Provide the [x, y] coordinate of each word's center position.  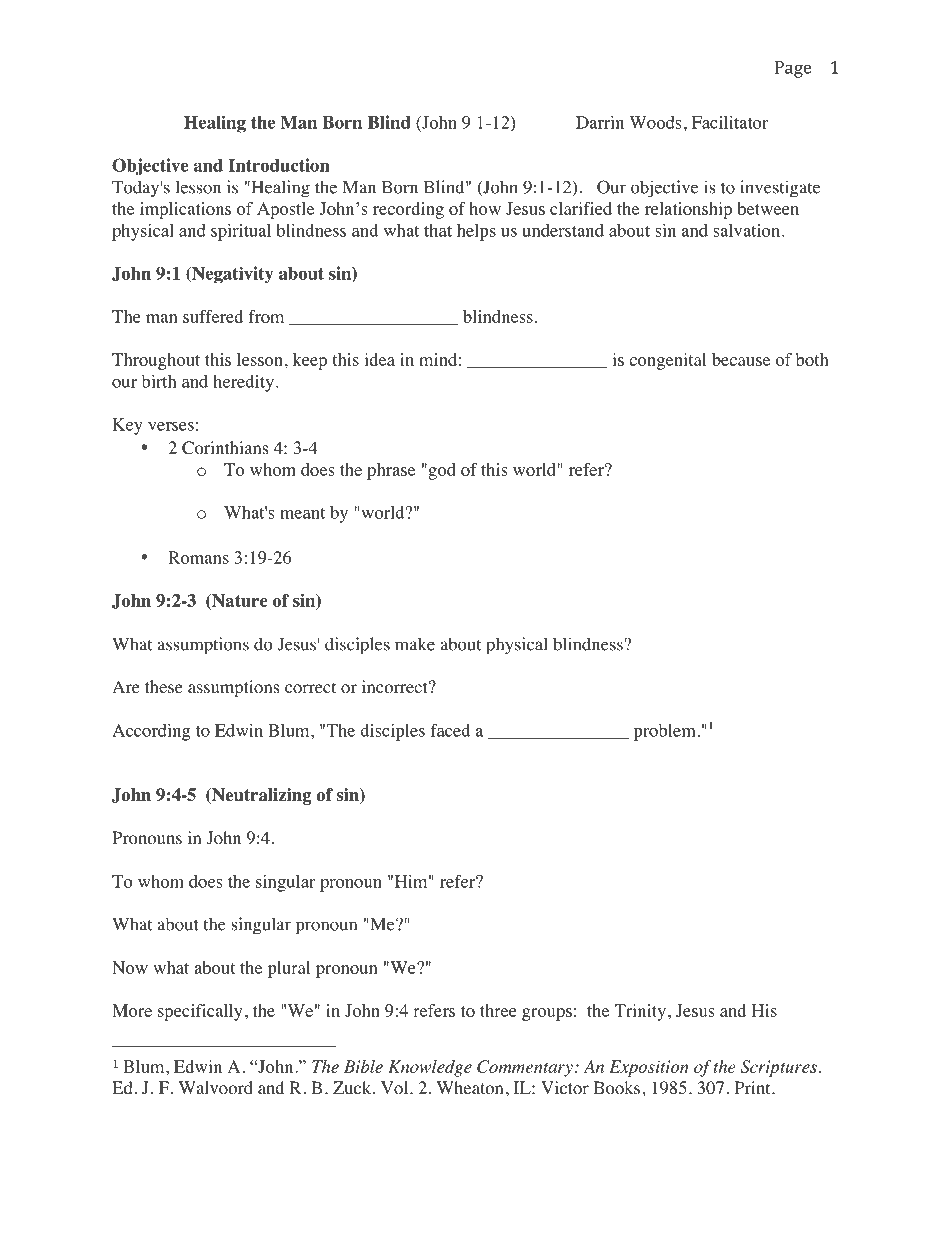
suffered [213, 316]
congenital [667, 361]
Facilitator [730, 122]
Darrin [600, 122]
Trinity [640, 1012]
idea [379, 359]
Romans [198, 557]
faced [450, 730]
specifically [200, 1012]
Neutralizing [260, 796]
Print [754, 1087]
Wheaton [470, 1088]
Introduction [279, 165]
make [415, 644]
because [741, 359]
